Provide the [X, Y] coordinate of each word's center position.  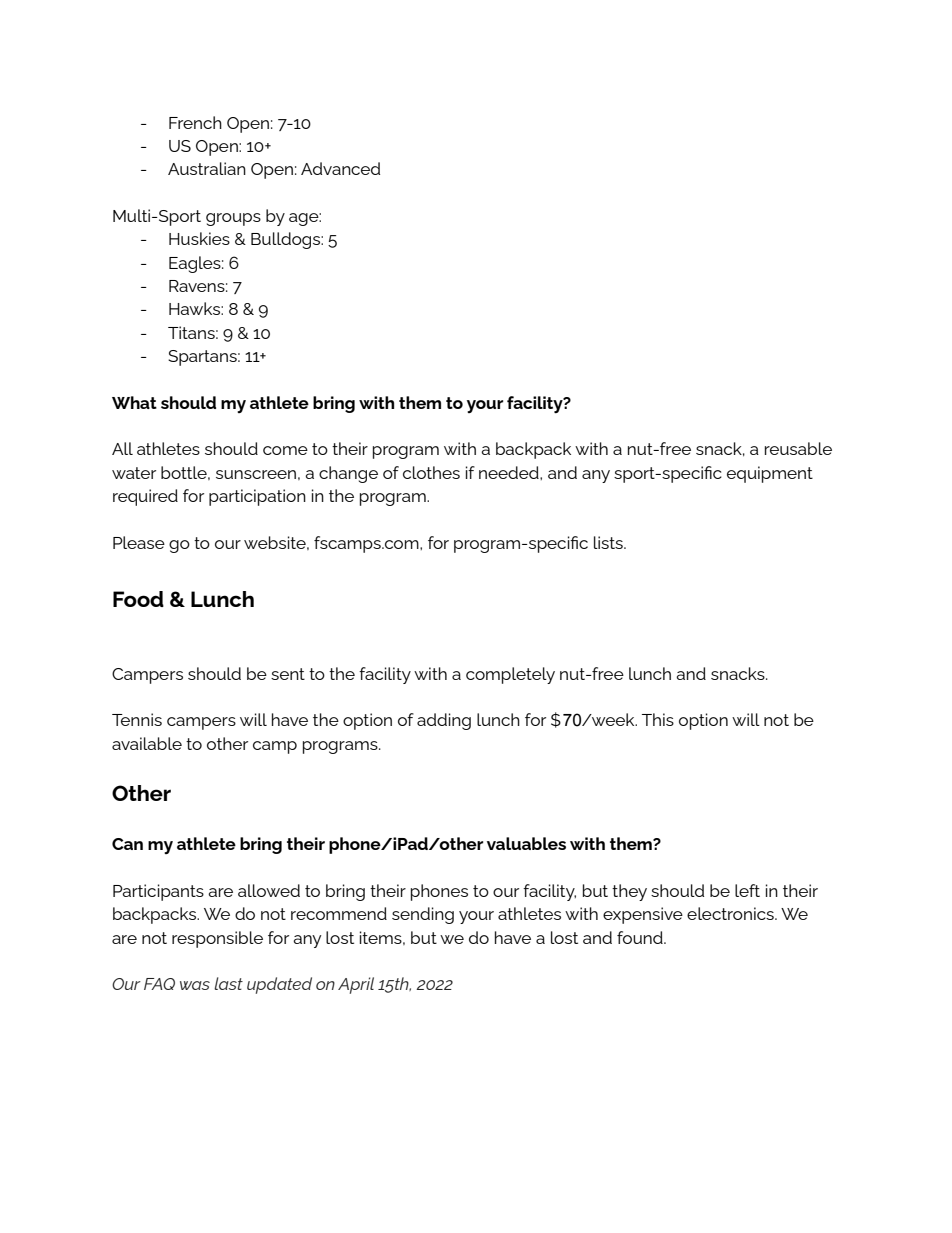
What [134, 402]
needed [510, 472]
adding [444, 721]
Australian [207, 168]
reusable [798, 448]
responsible [217, 939]
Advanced [340, 168]
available [147, 743]
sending [423, 915]
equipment [770, 474]
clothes [431, 472]
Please [139, 542]
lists [609, 542]
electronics [731, 913]
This [658, 719]
